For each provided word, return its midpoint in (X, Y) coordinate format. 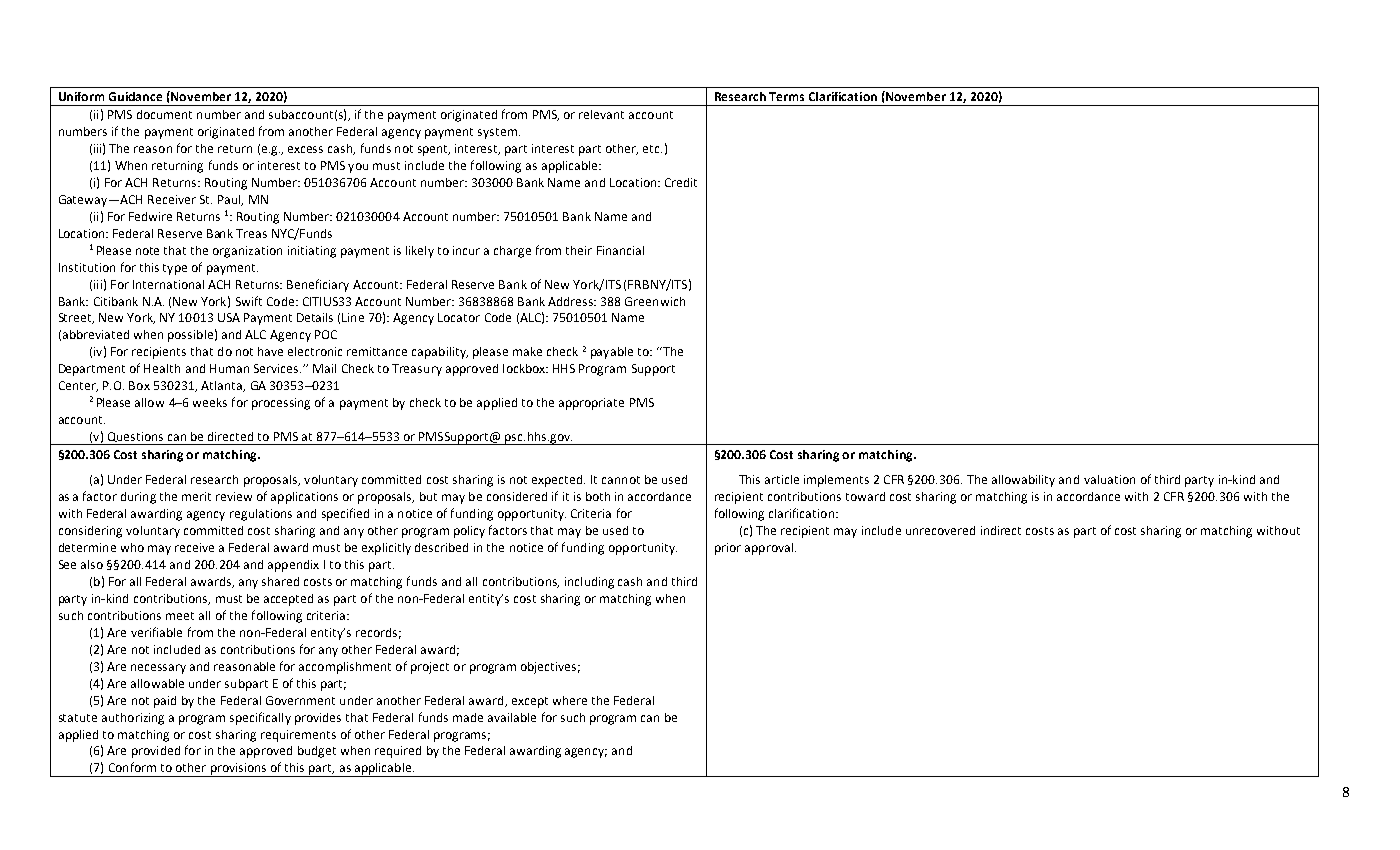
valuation (1109, 479)
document (164, 114)
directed (230, 436)
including (589, 583)
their (579, 250)
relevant (601, 114)
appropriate (591, 404)
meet (180, 616)
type (175, 269)
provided (156, 752)
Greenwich (655, 301)
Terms (786, 96)
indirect (1001, 530)
